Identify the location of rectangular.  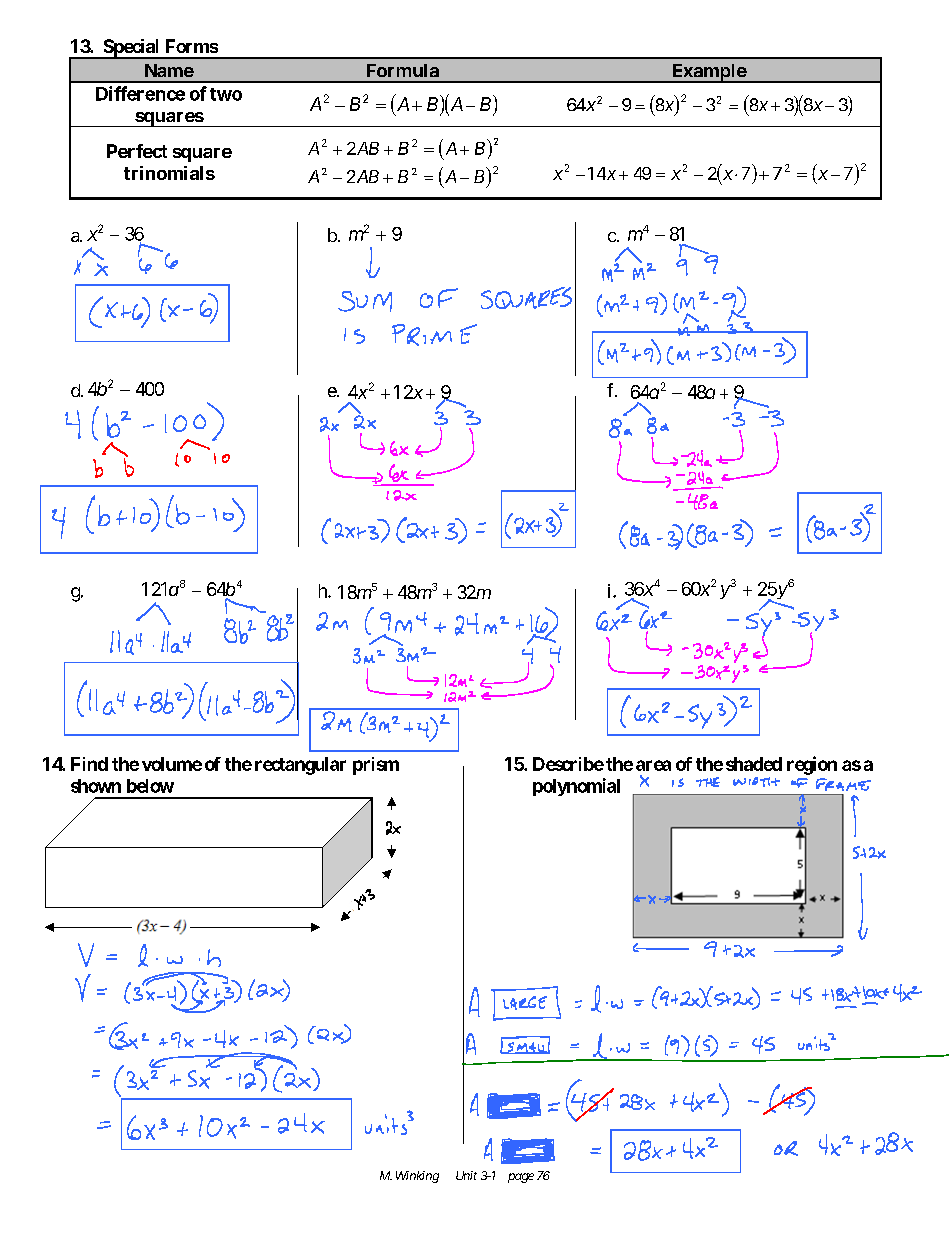
(300, 766).
